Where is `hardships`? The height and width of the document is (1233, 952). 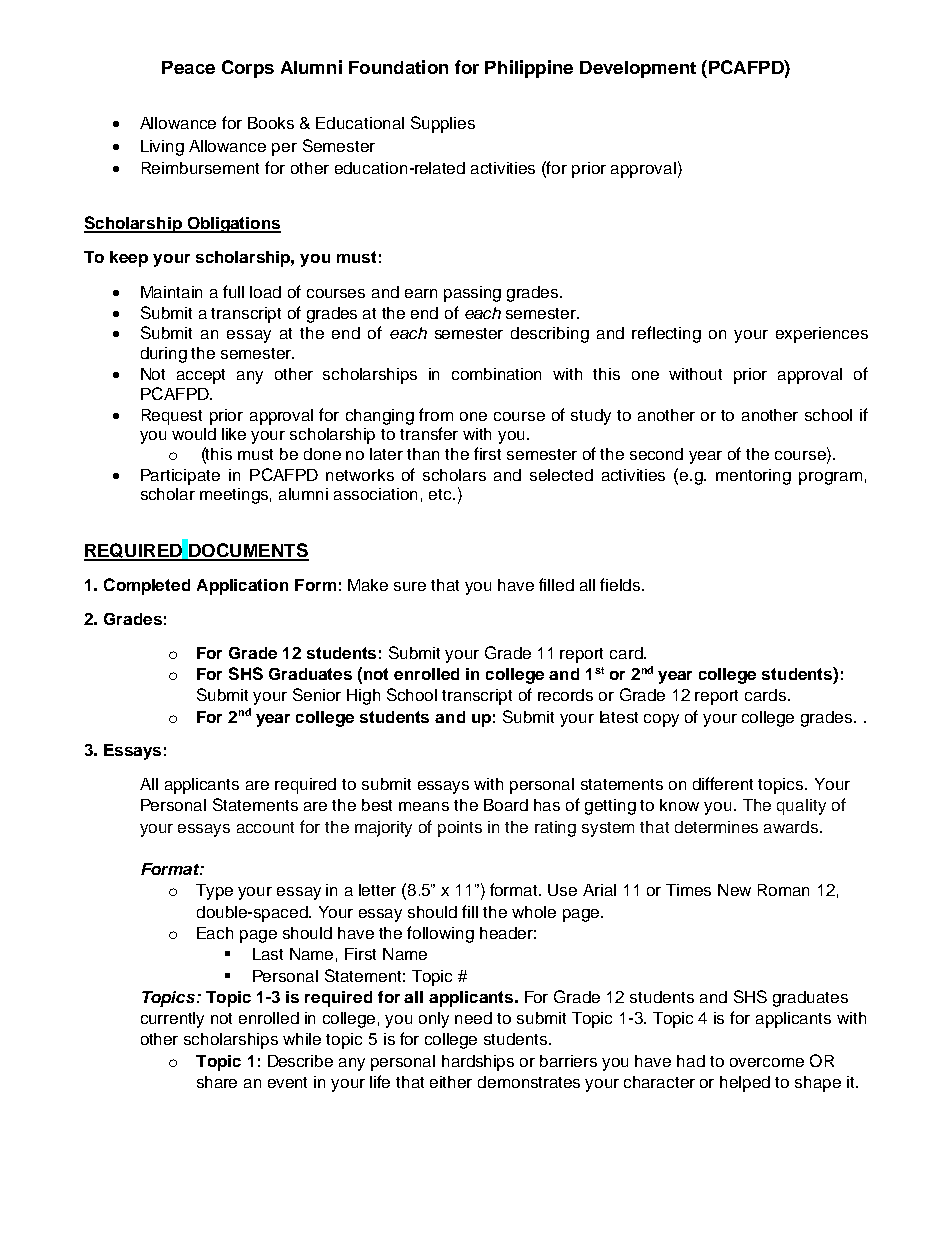
hardships is located at coordinates (478, 1063).
